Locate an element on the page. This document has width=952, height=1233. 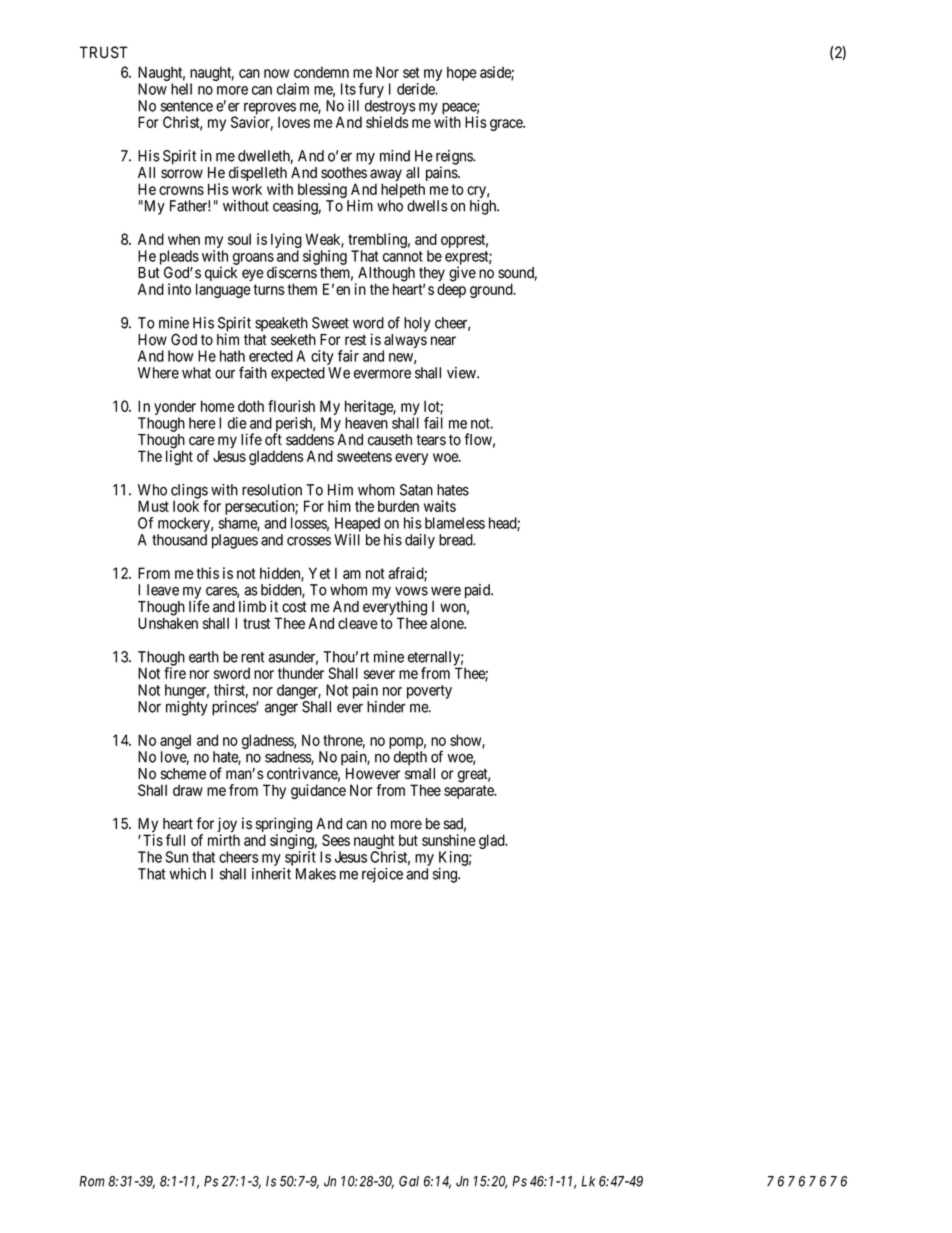
alone is located at coordinates (447, 623).
